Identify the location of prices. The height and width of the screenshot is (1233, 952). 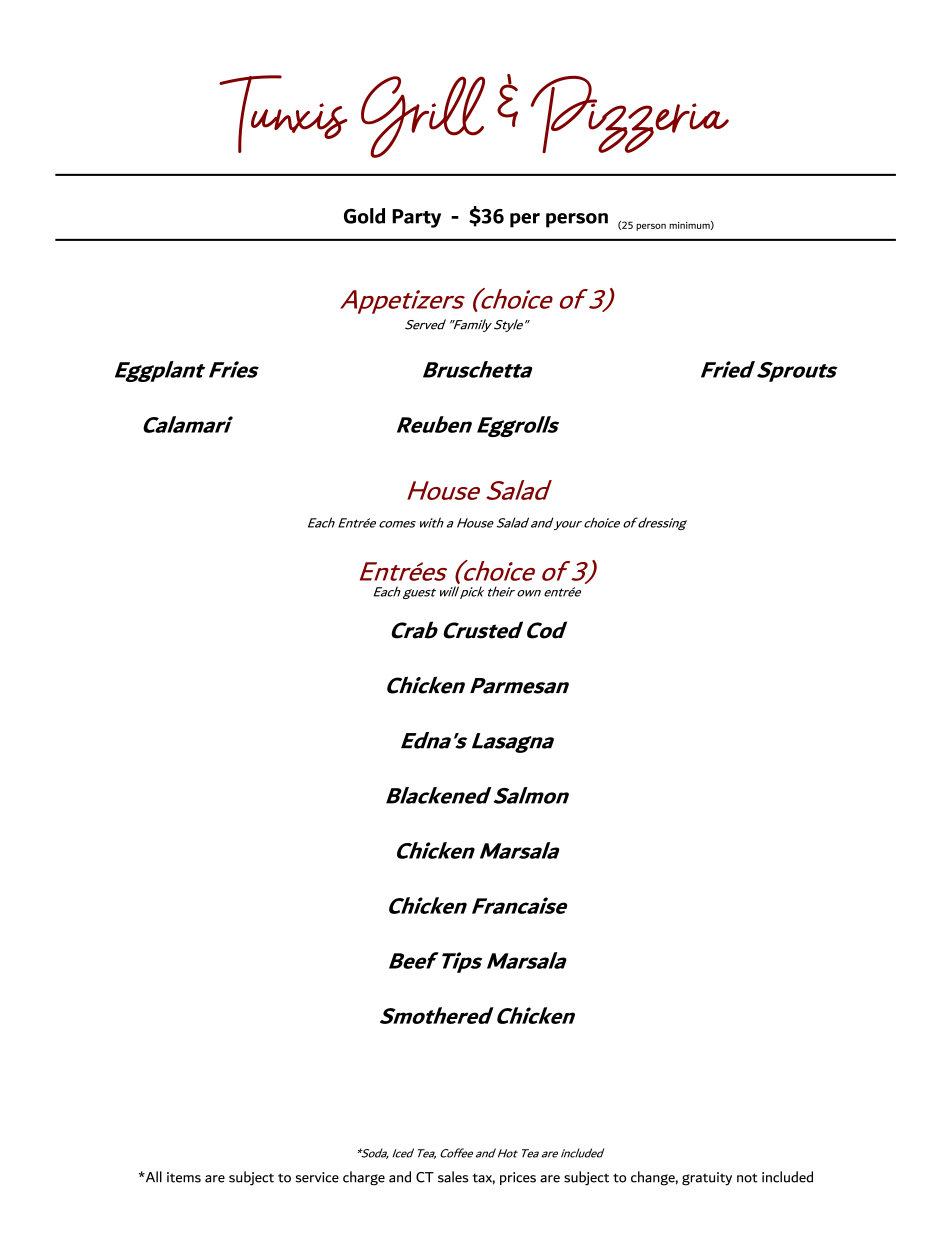
(518, 1178).
